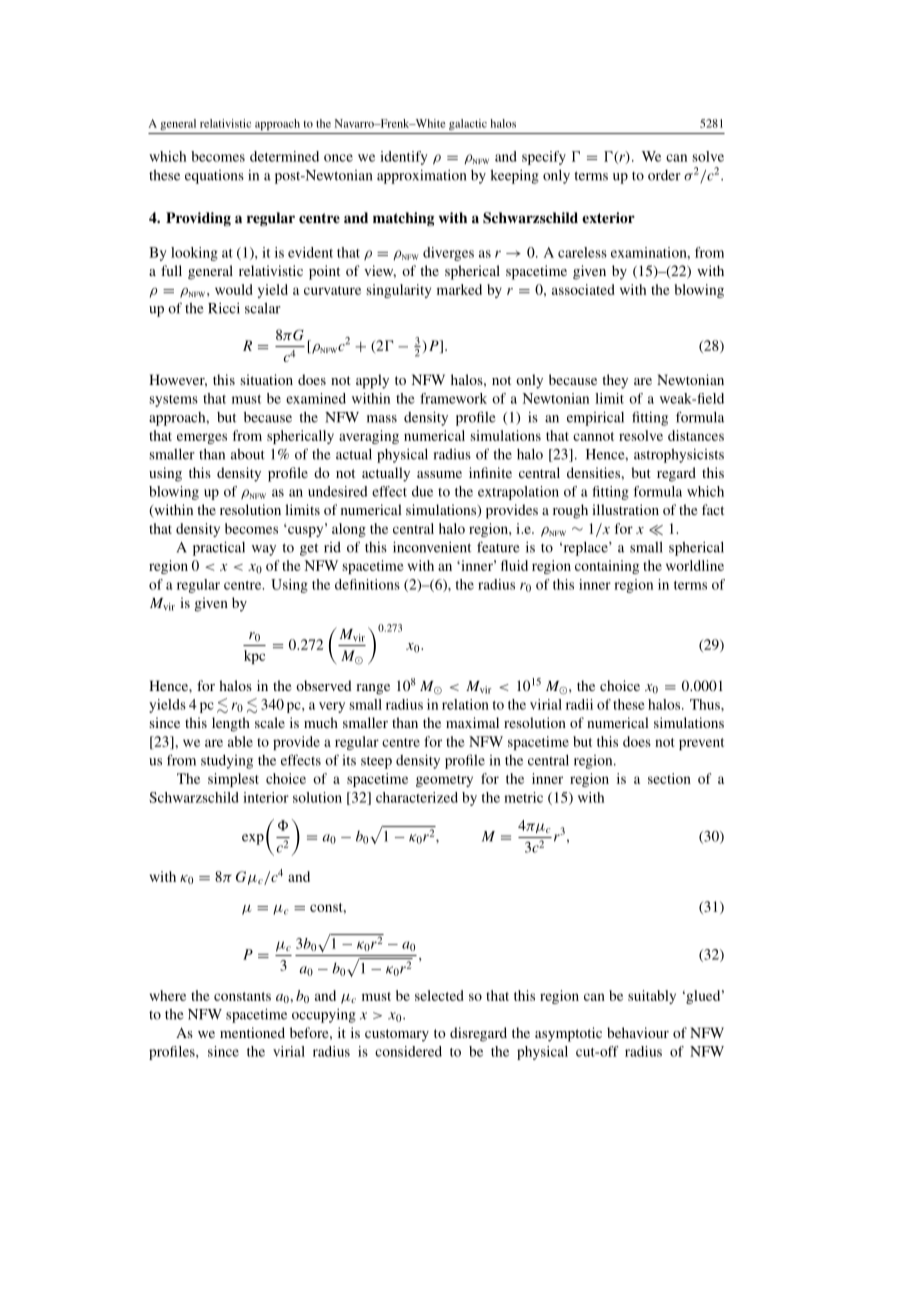 The height and width of the screenshot is (1307, 924). What do you see at coordinates (214, 177) in the screenshot?
I see `equations` at bounding box center [214, 177].
